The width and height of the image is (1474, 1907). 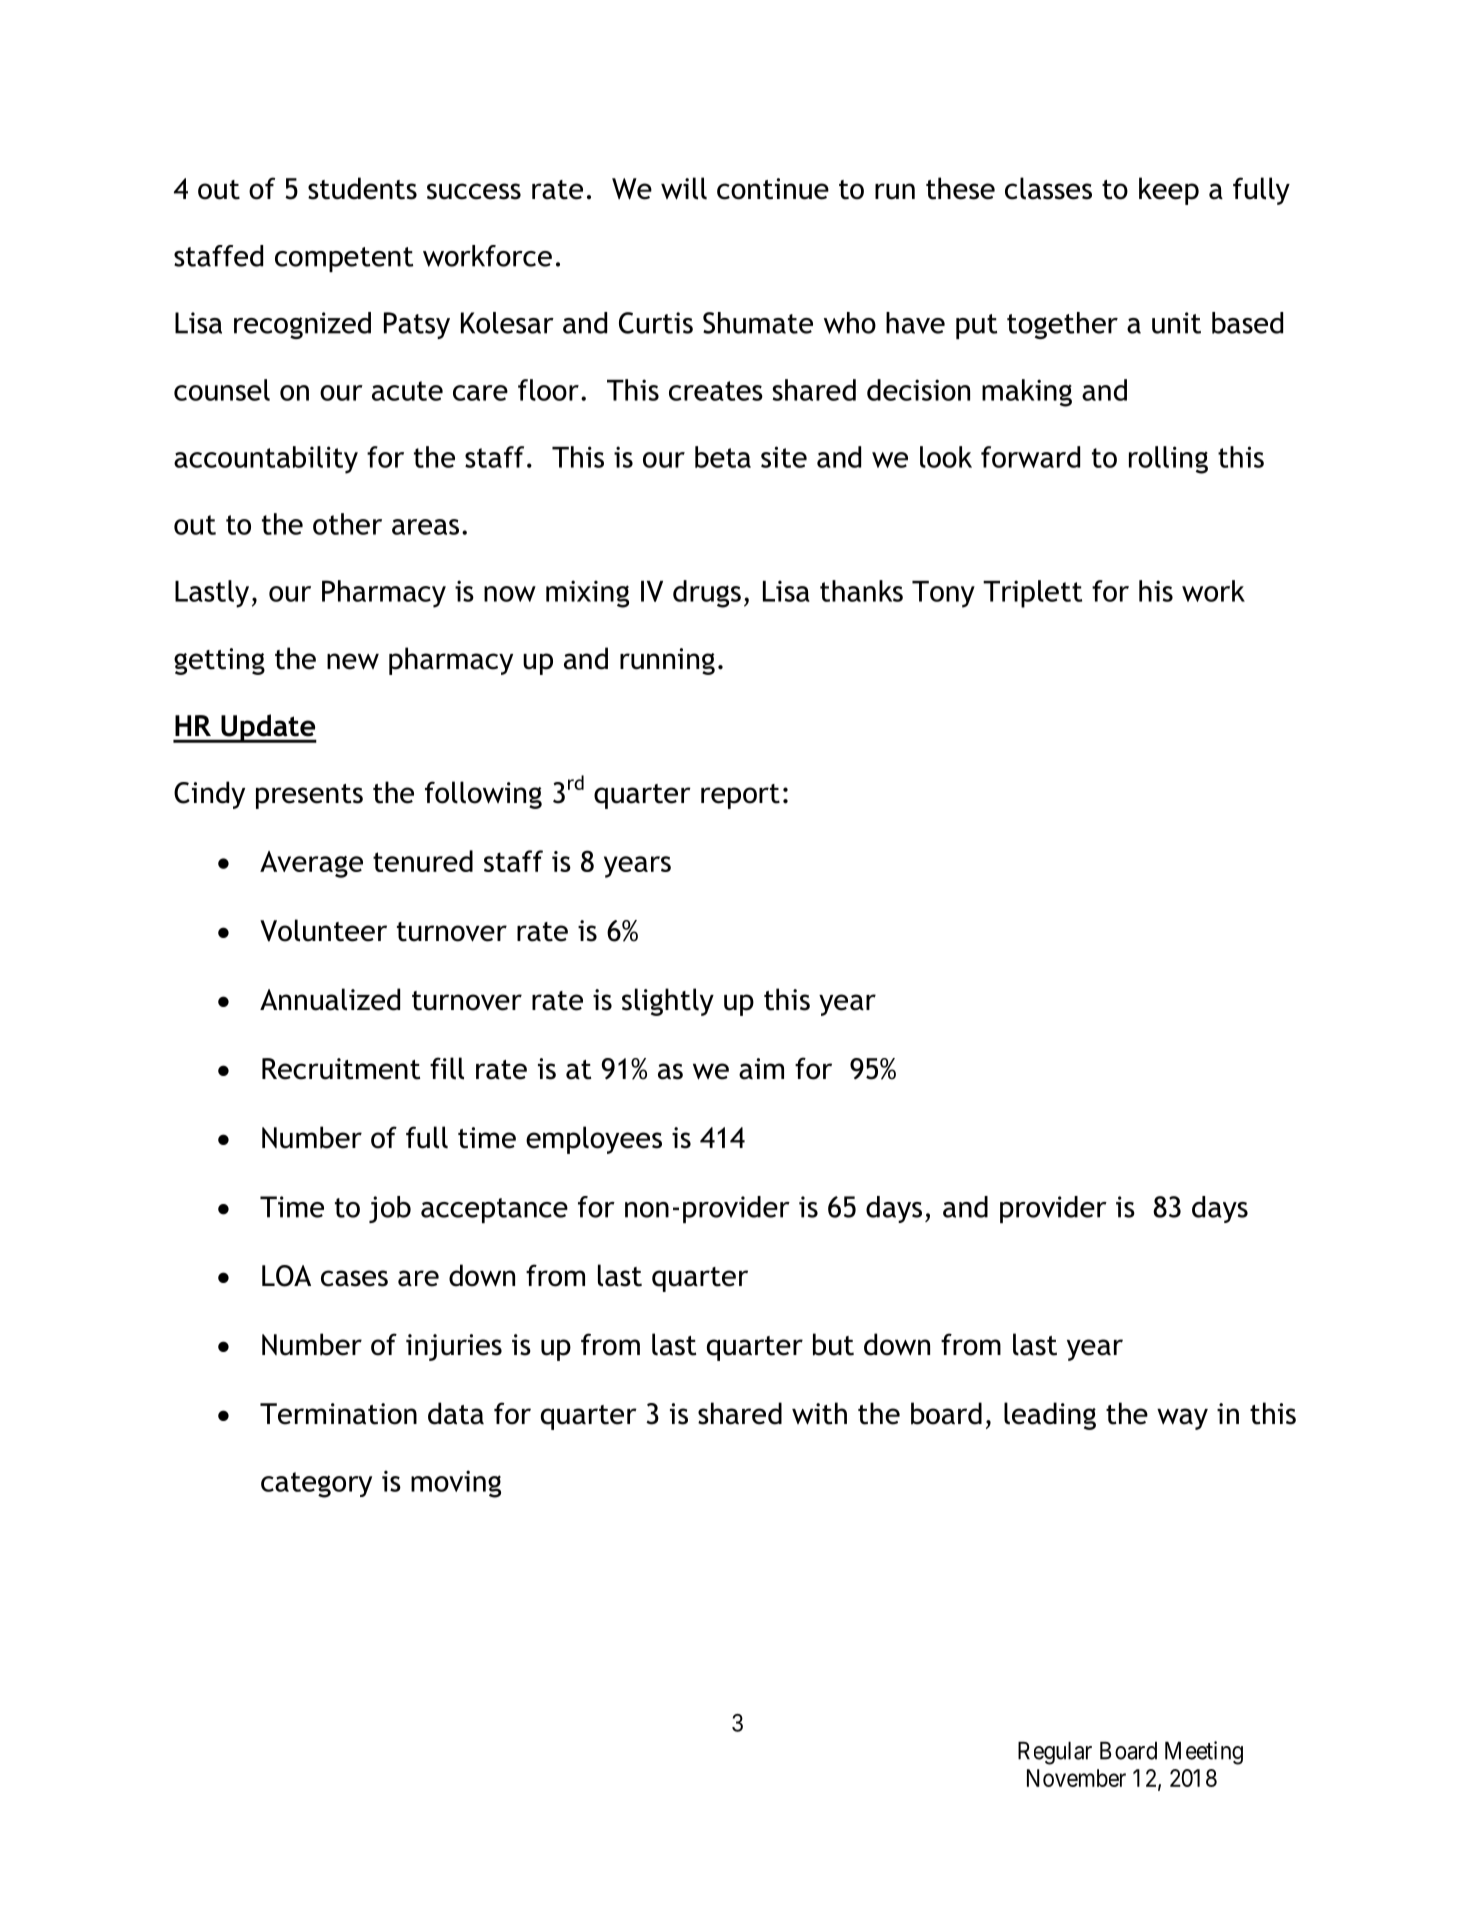 What do you see at coordinates (1050, 1416) in the image?
I see `leading` at bounding box center [1050, 1416].
